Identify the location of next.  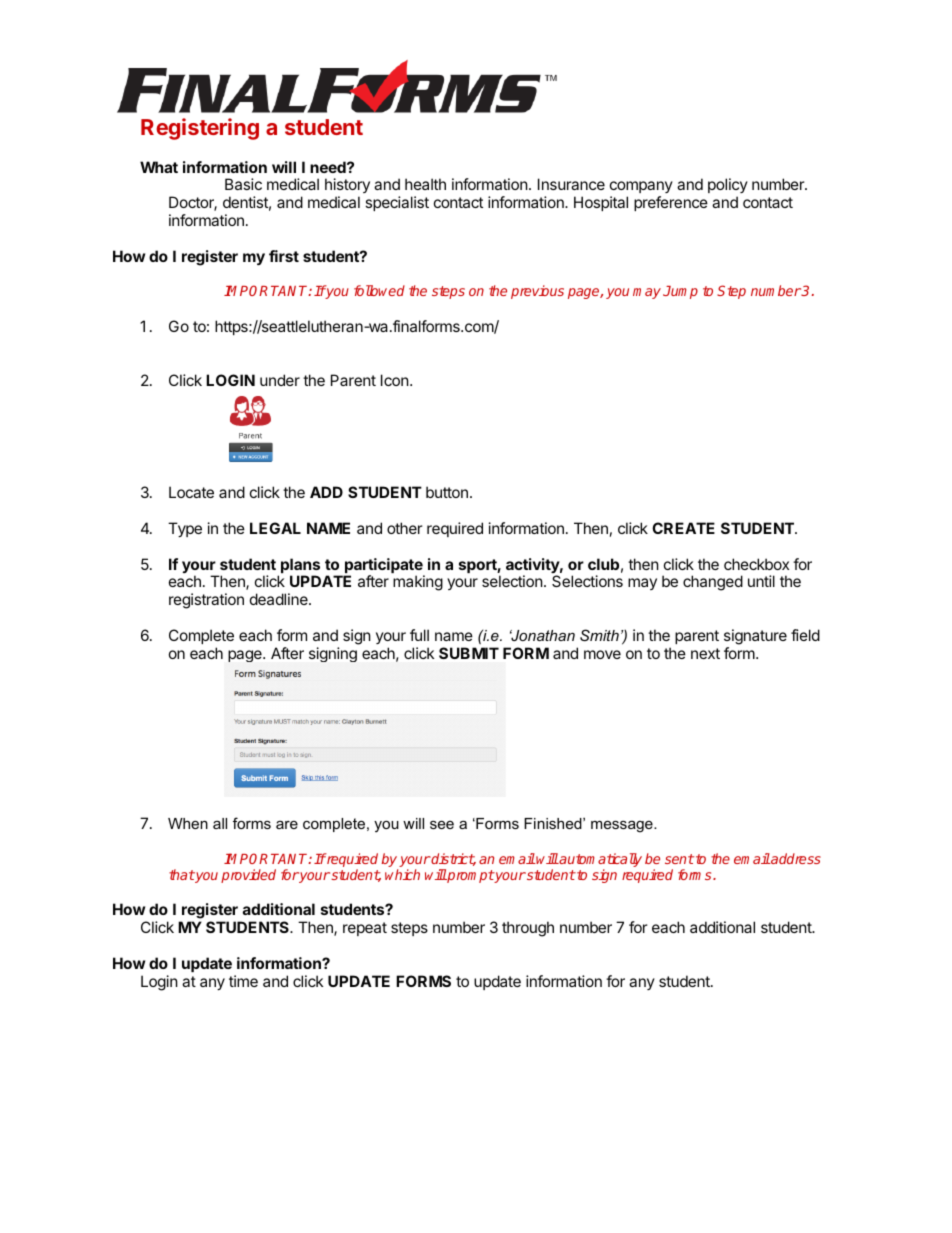
(705, 653).
